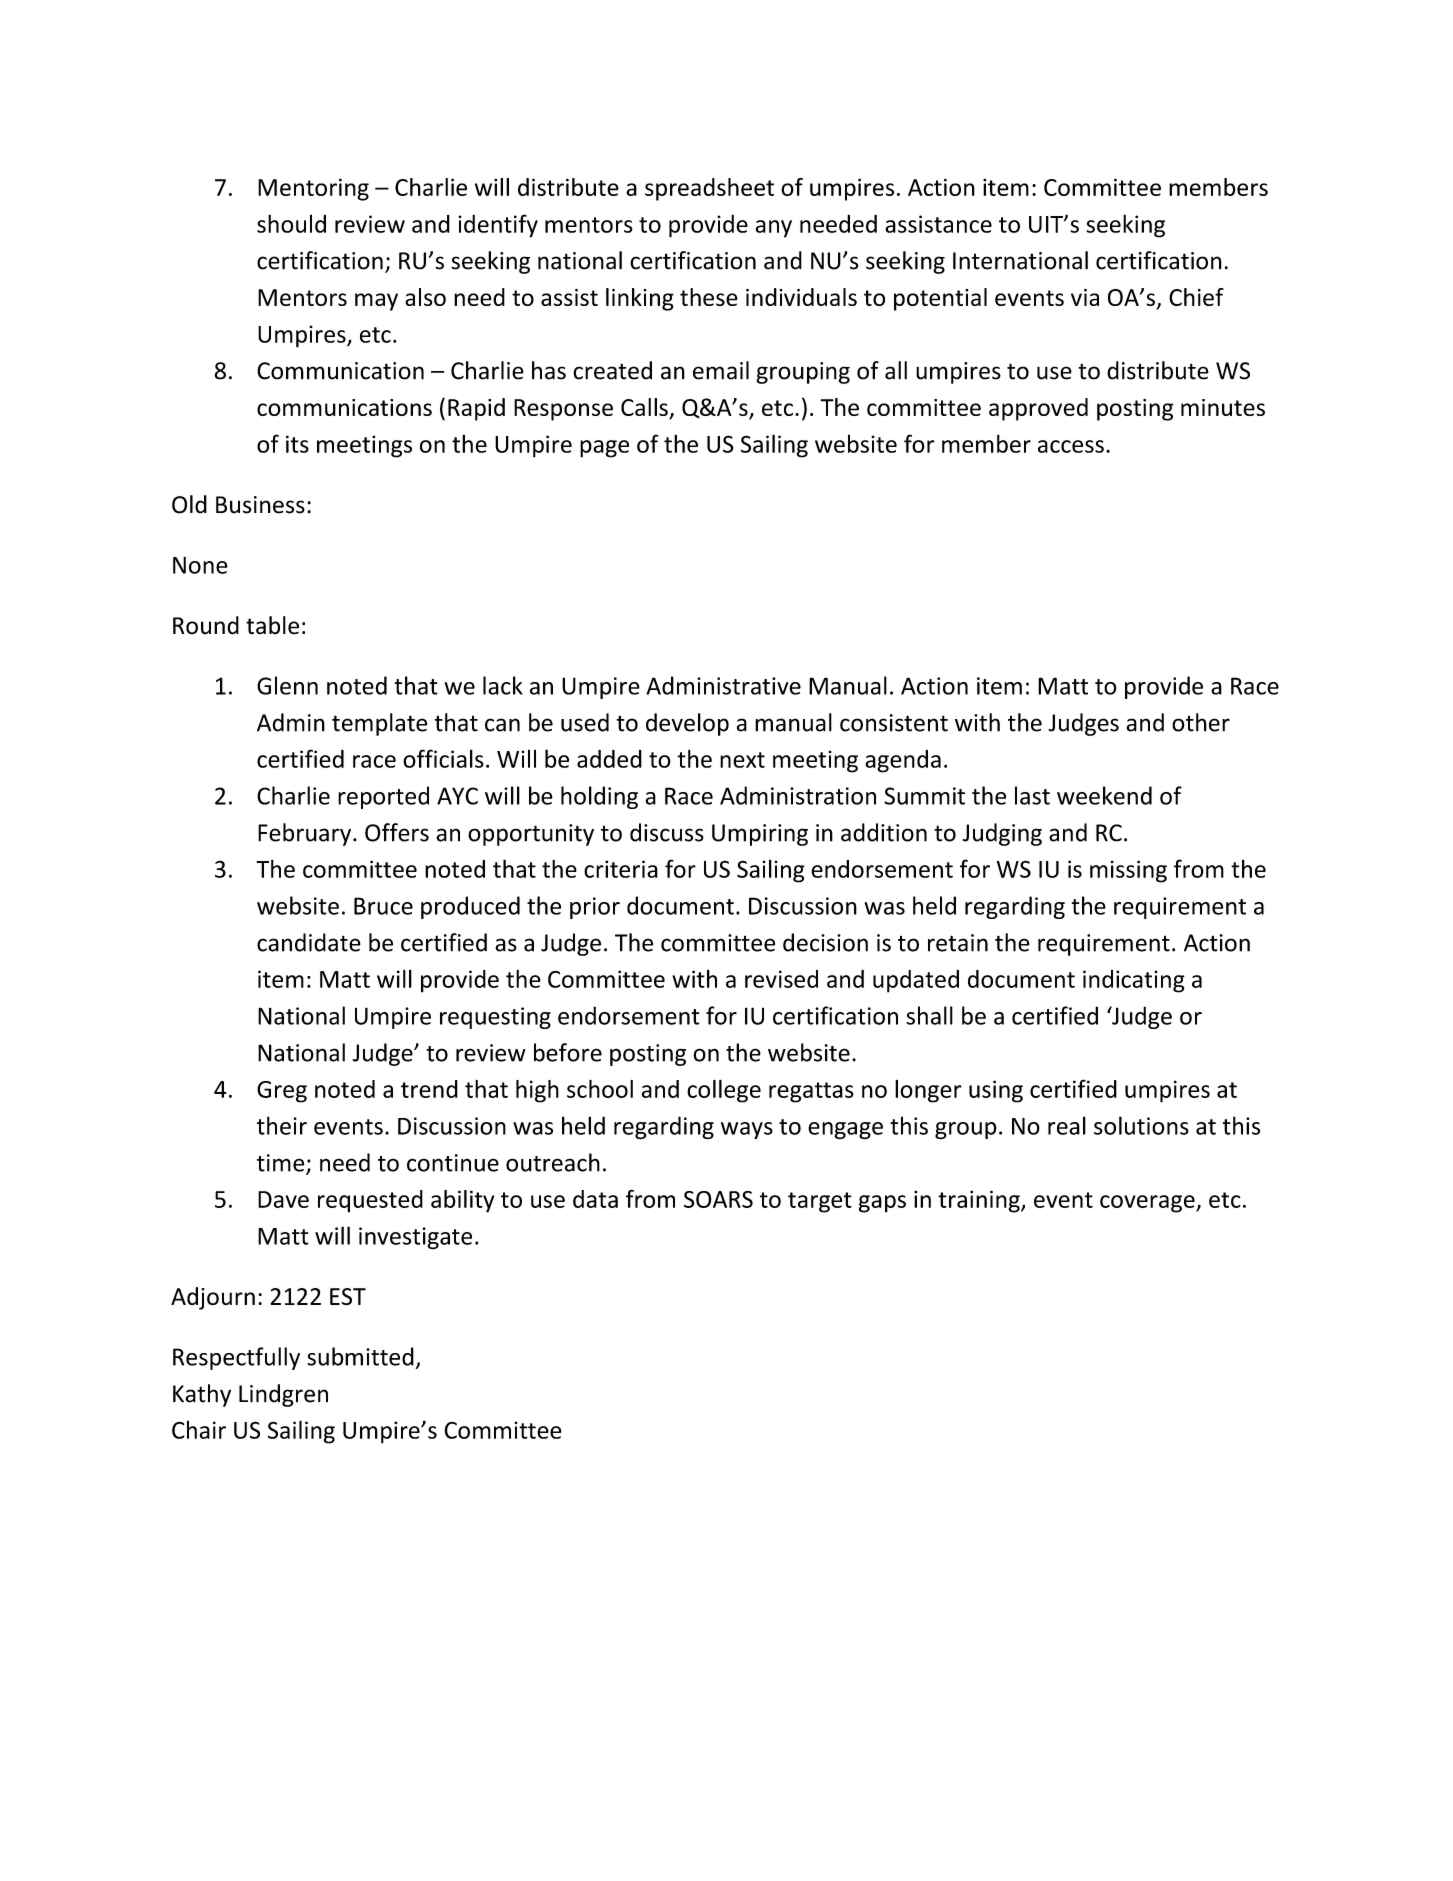  Describe the element at coordinates (709, 189) in the page. I see `spreadsheet` at that location.
